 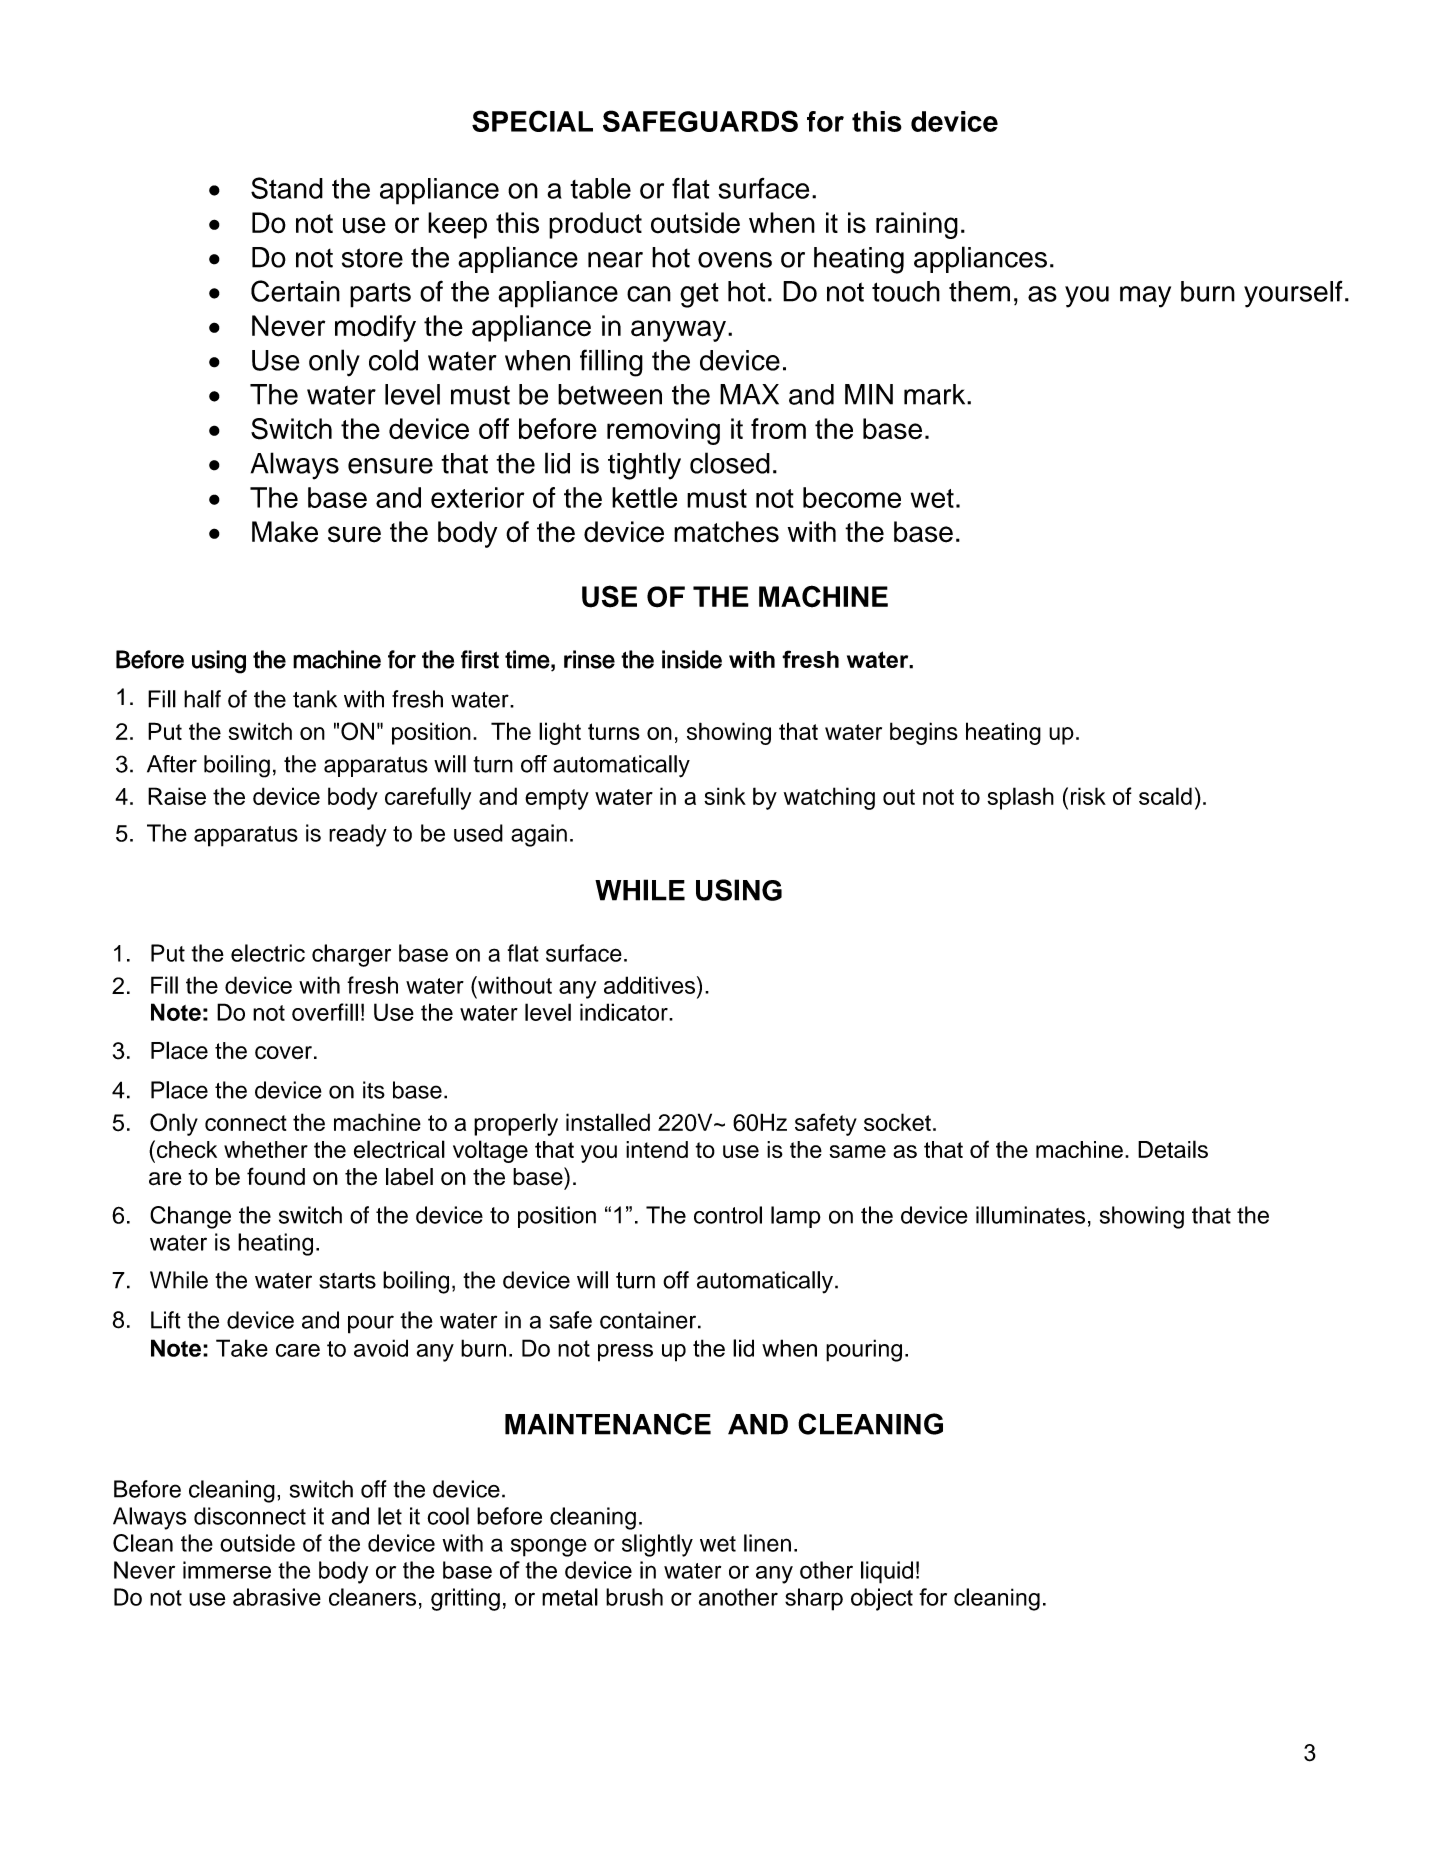 What do you see at coordinates (358, 835) in the page?
I see `ready` at bounding box center [358, 835].
